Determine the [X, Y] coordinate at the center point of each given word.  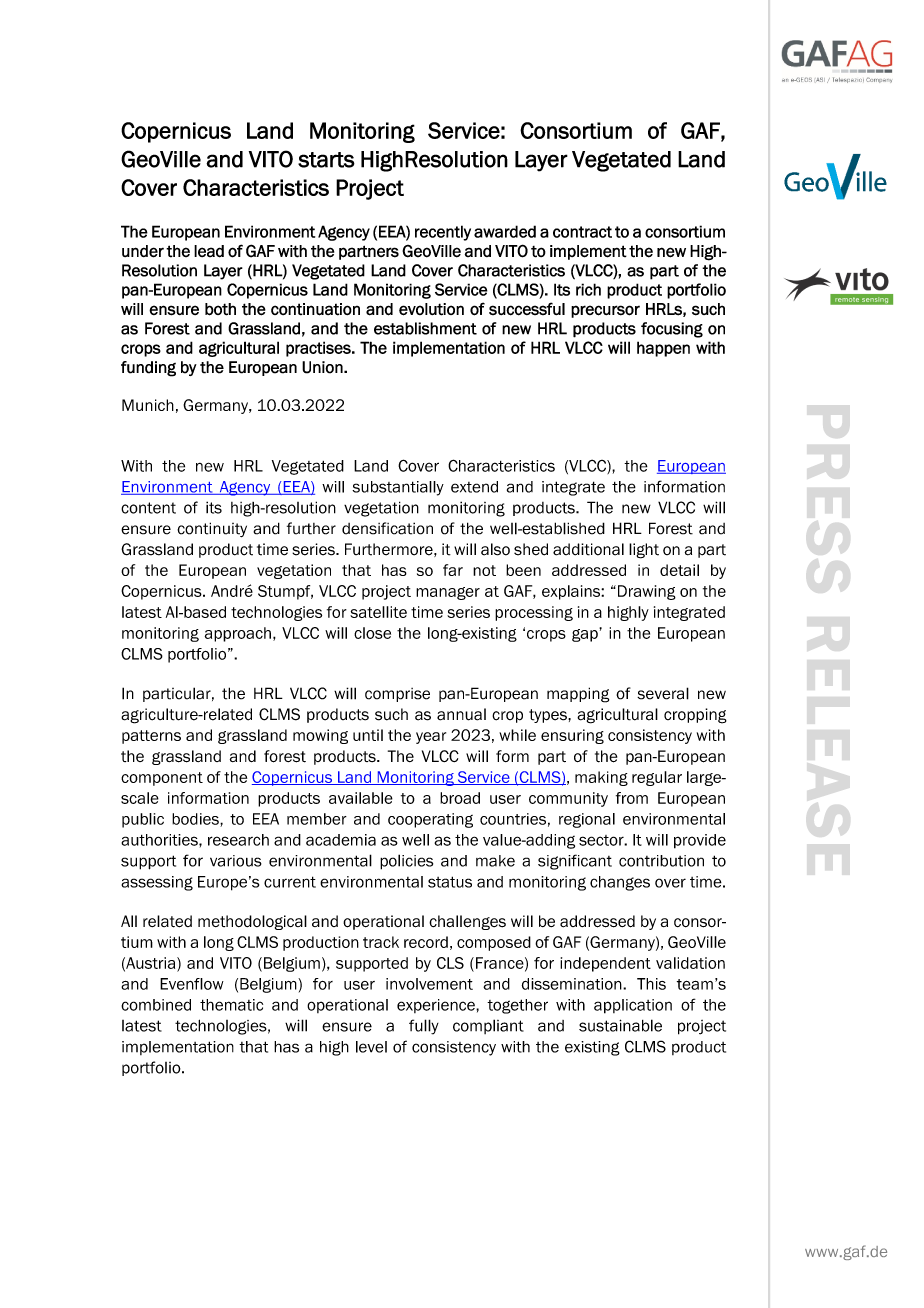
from [632, 798]
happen [663, 349]
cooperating [430, 820]
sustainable [620, 1025]
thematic [231, 1005]
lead [209, 251]
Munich [148, 405]
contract [582, 232]
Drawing [645, 592]
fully [424, 1027]
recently [443, 233]
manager [448, 593]
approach [238, 634]
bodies [196, 820]
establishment [425, 328]
